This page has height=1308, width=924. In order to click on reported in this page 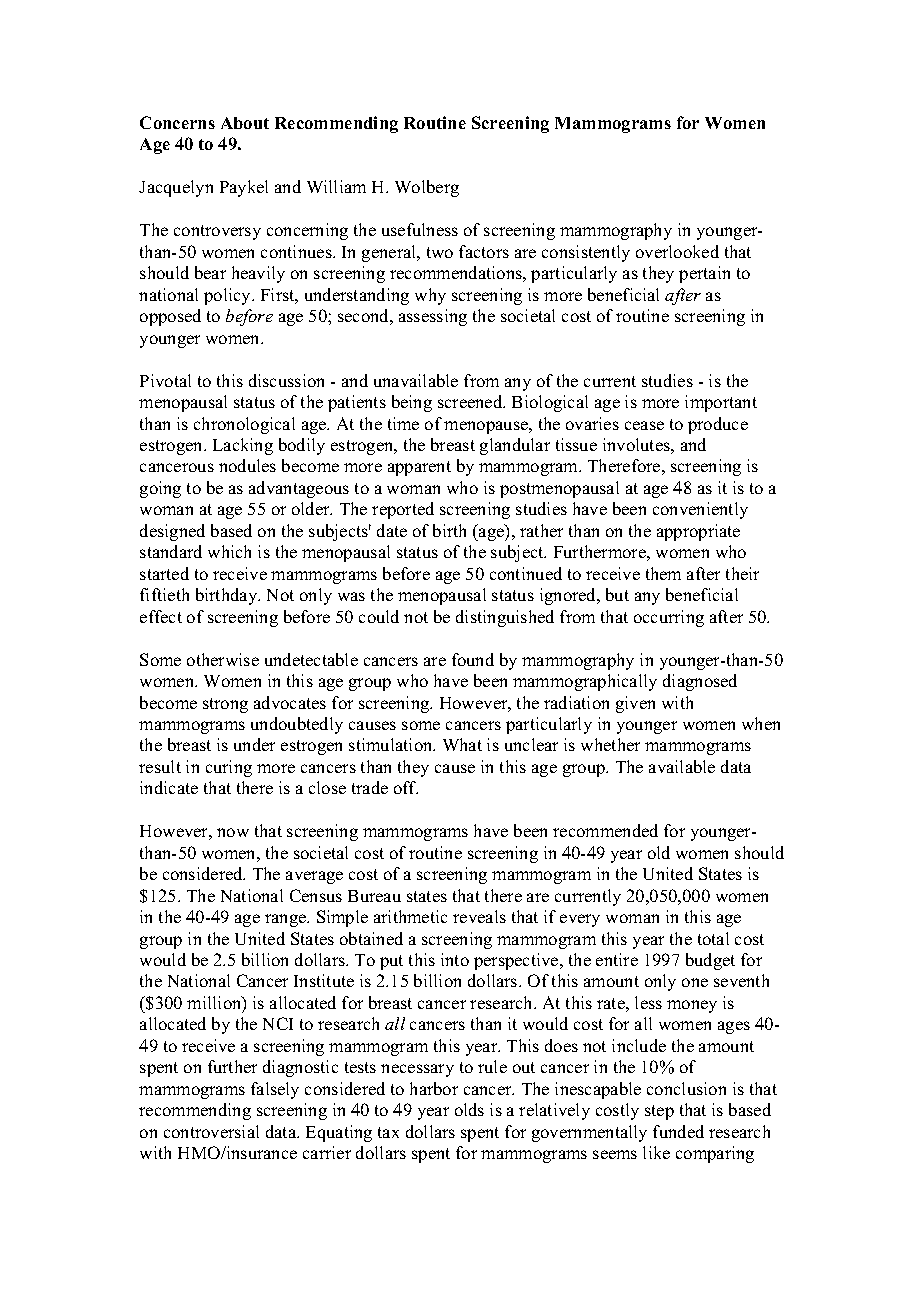, I will do `click(403, 510)`.
